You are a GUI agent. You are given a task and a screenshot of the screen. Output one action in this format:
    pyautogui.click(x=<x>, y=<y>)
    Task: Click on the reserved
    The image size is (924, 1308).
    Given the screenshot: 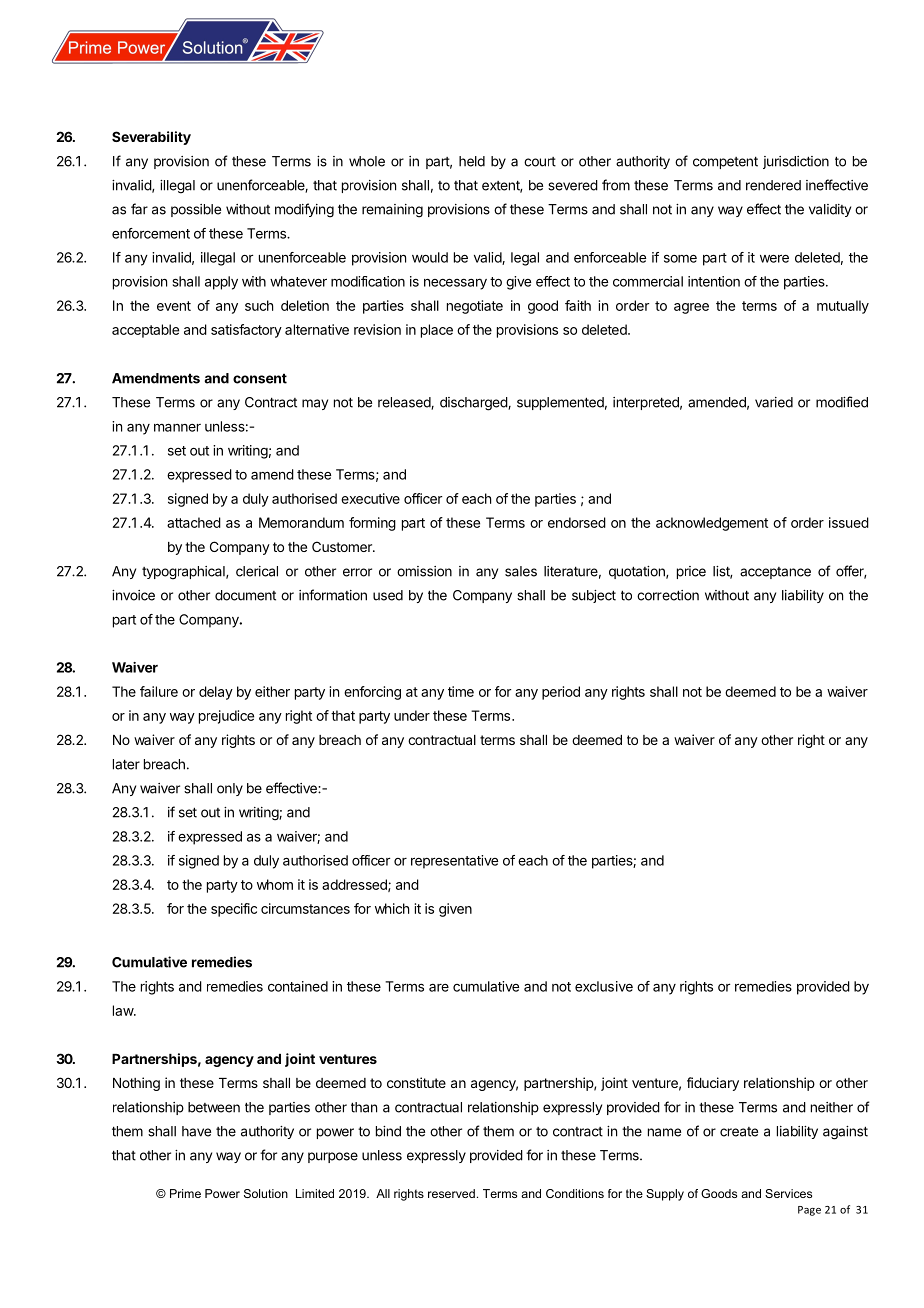 What is the action you would take?
    pyautogui.click(x=451, y=1193)
